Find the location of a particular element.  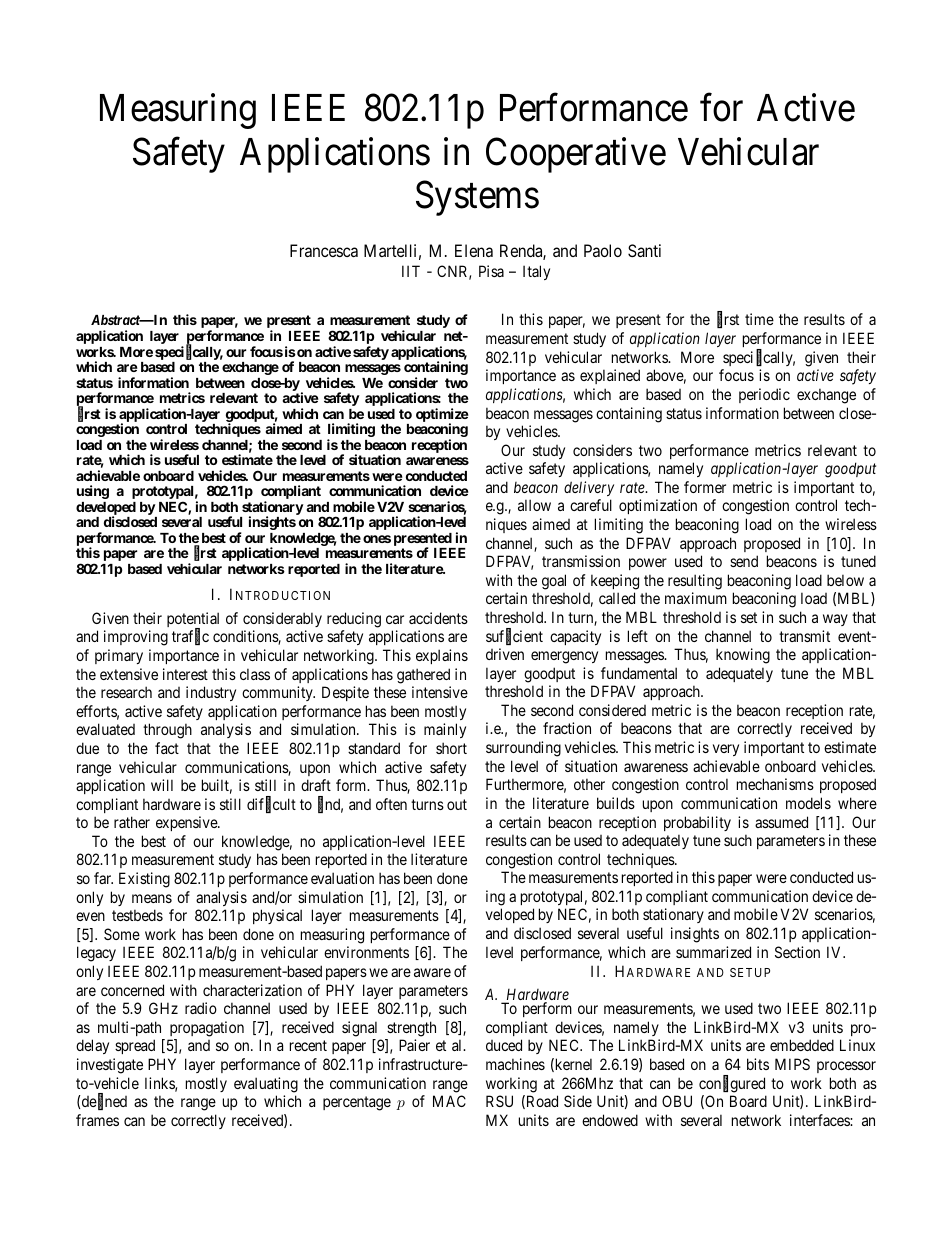

Francesca is located at coordinates (324, 250).
